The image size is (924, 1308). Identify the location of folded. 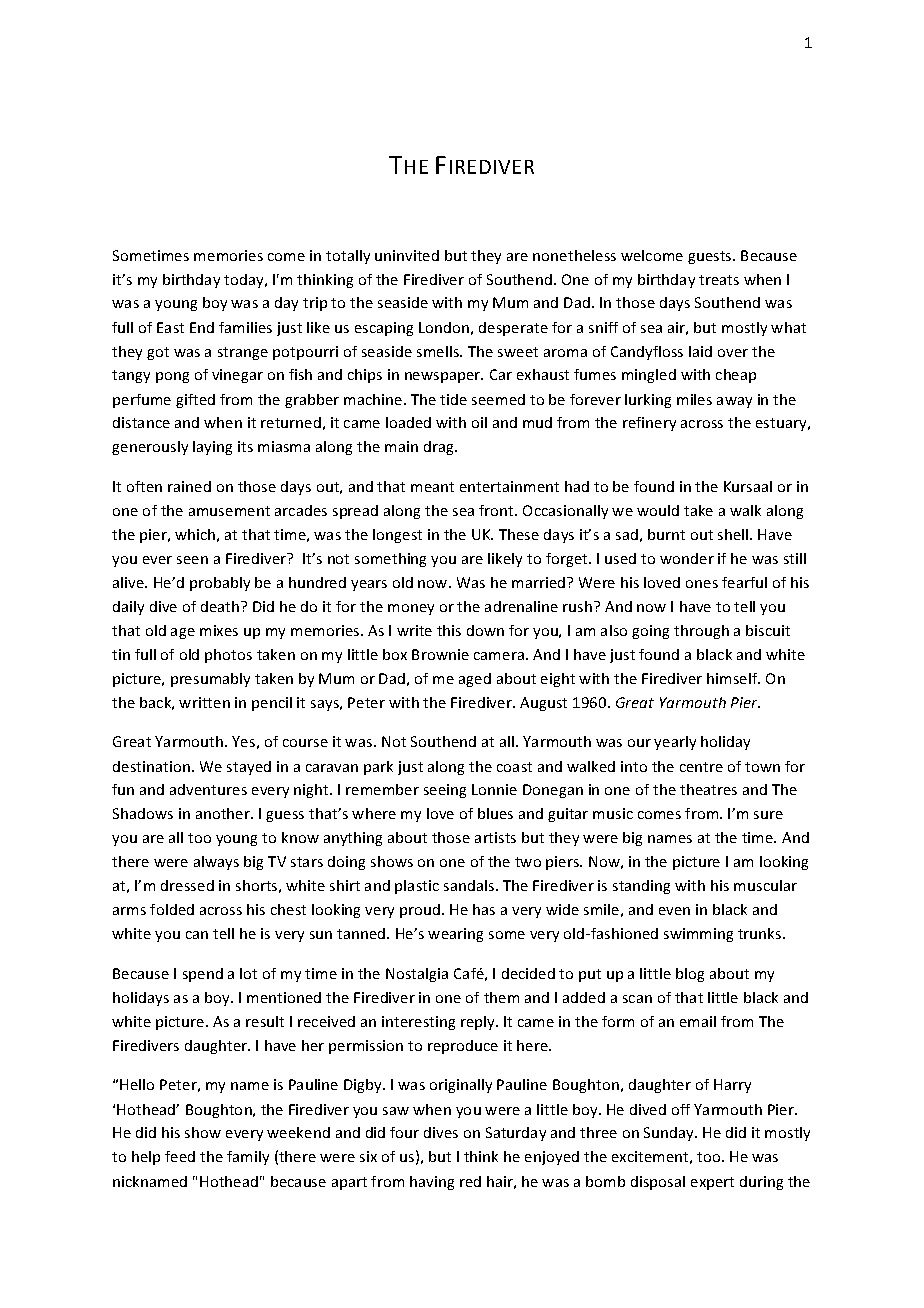
(172, 909).
